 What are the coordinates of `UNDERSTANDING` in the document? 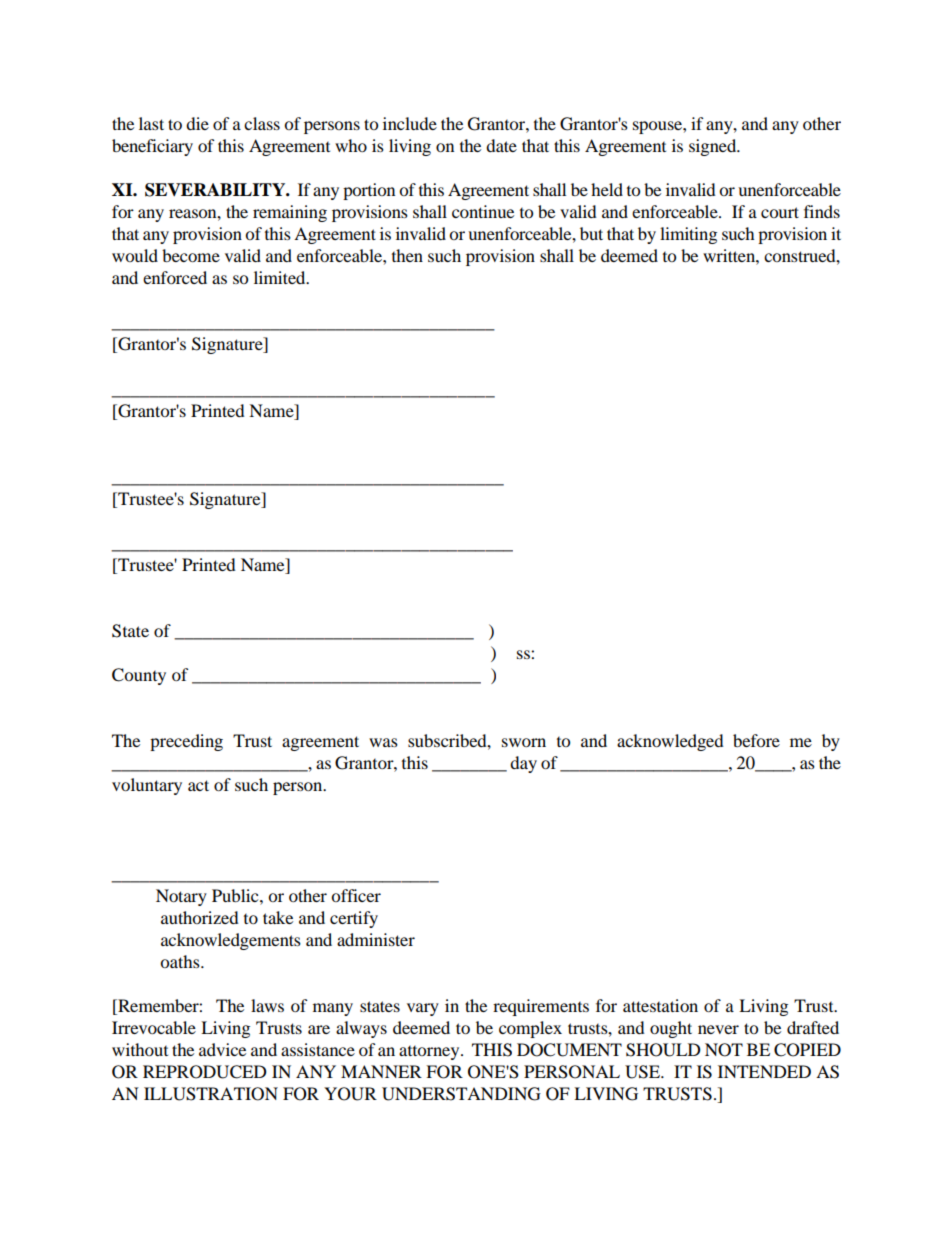 It's located at (461, 1094).
